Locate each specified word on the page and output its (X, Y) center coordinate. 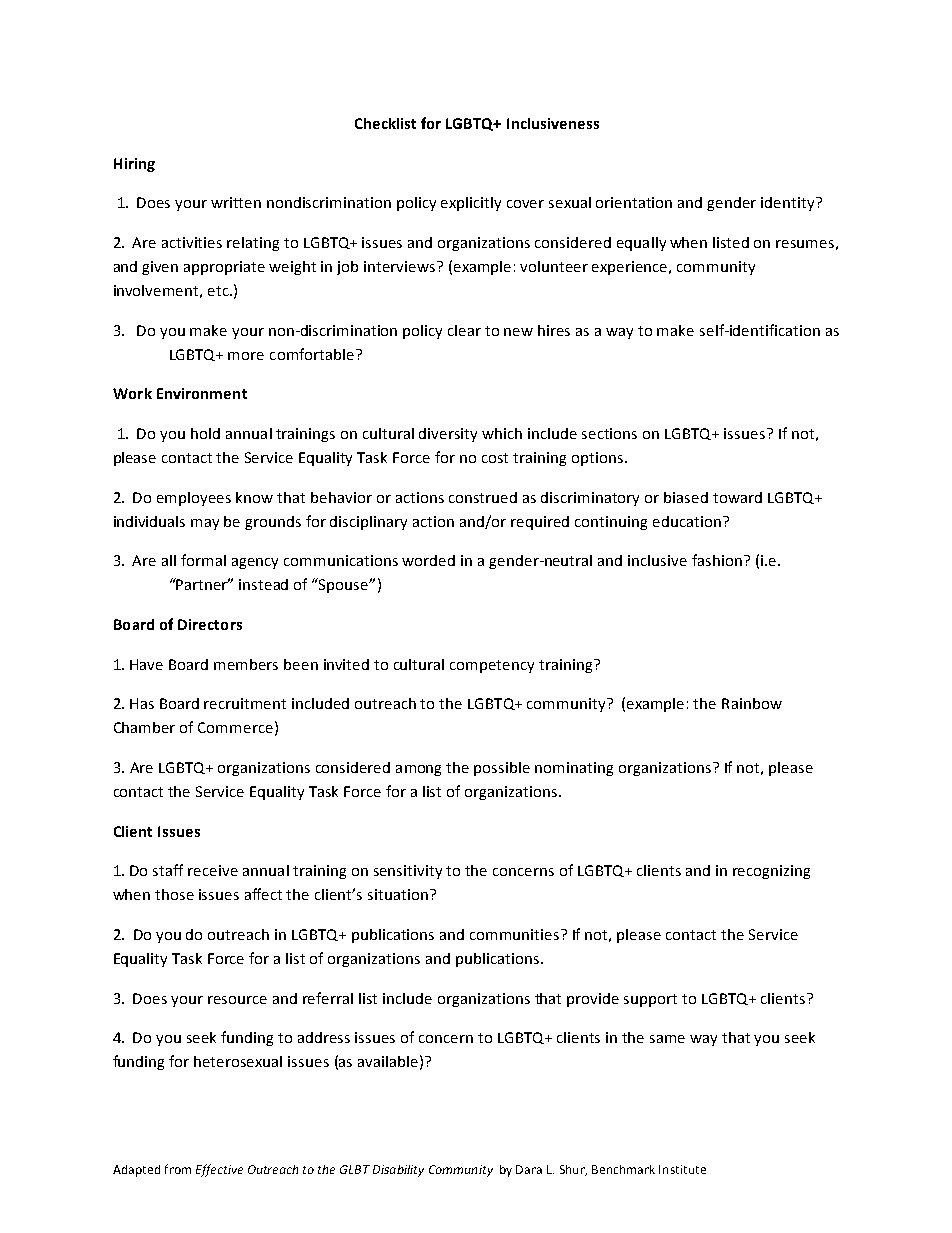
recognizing (771, 872)
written (236, 202)
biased (686, 497)
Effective (219, 1170)
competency (492, 666)
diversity (448, 435)
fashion (717, 560)
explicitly (471, 204)
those (174, 894)
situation (398, 894)
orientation (634, 202)
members (246, 664)
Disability (398, 1171)
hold (205, 433)
